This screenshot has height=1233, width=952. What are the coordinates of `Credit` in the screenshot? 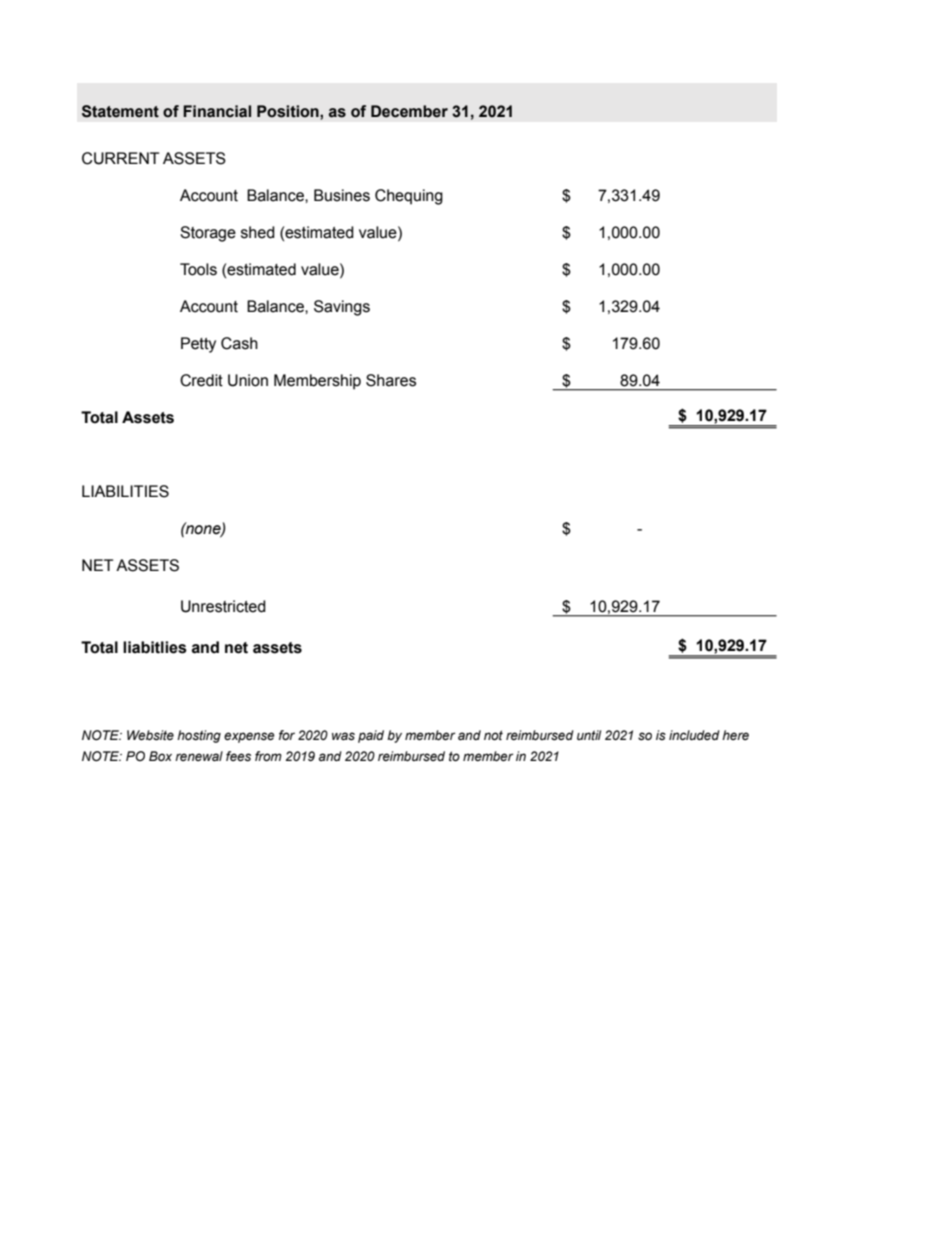 It's located at (201, 380).
